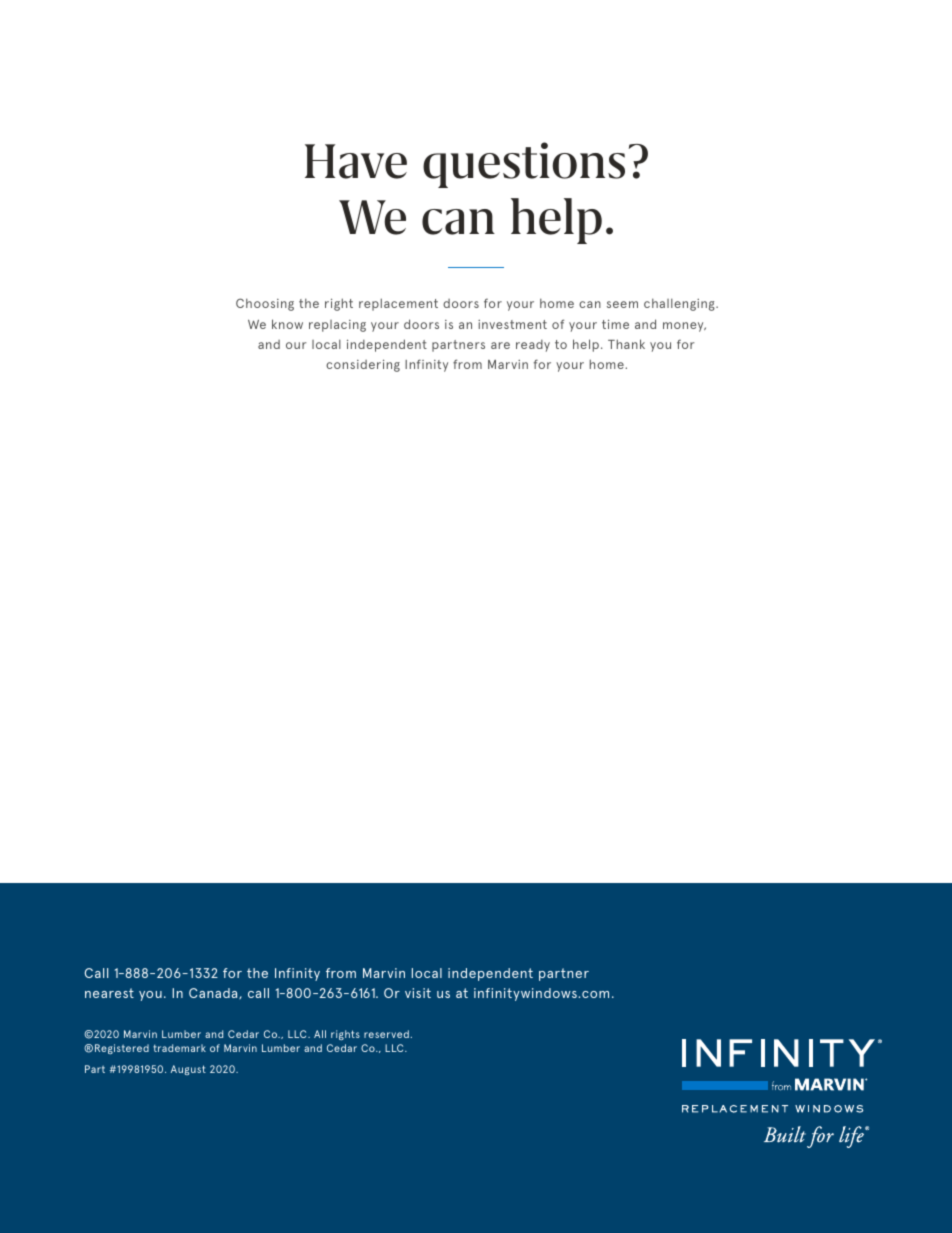  I want to click on Canada, so click(214, 993).
